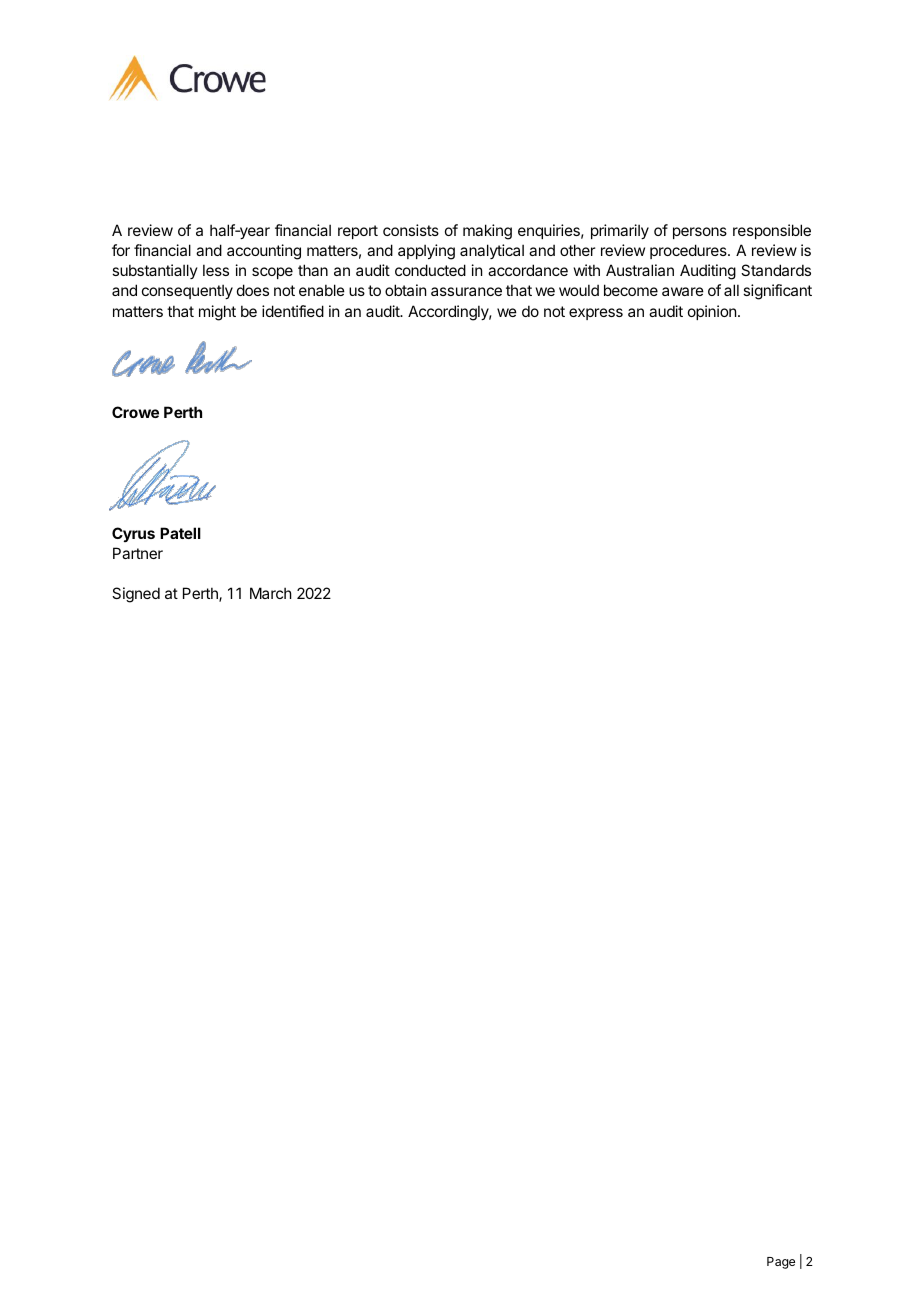 The image size is (924, 1308). What do you see at coordinates (712, 312) in the screenshot?
I see `opinion` at bounding box center [712, 312].
